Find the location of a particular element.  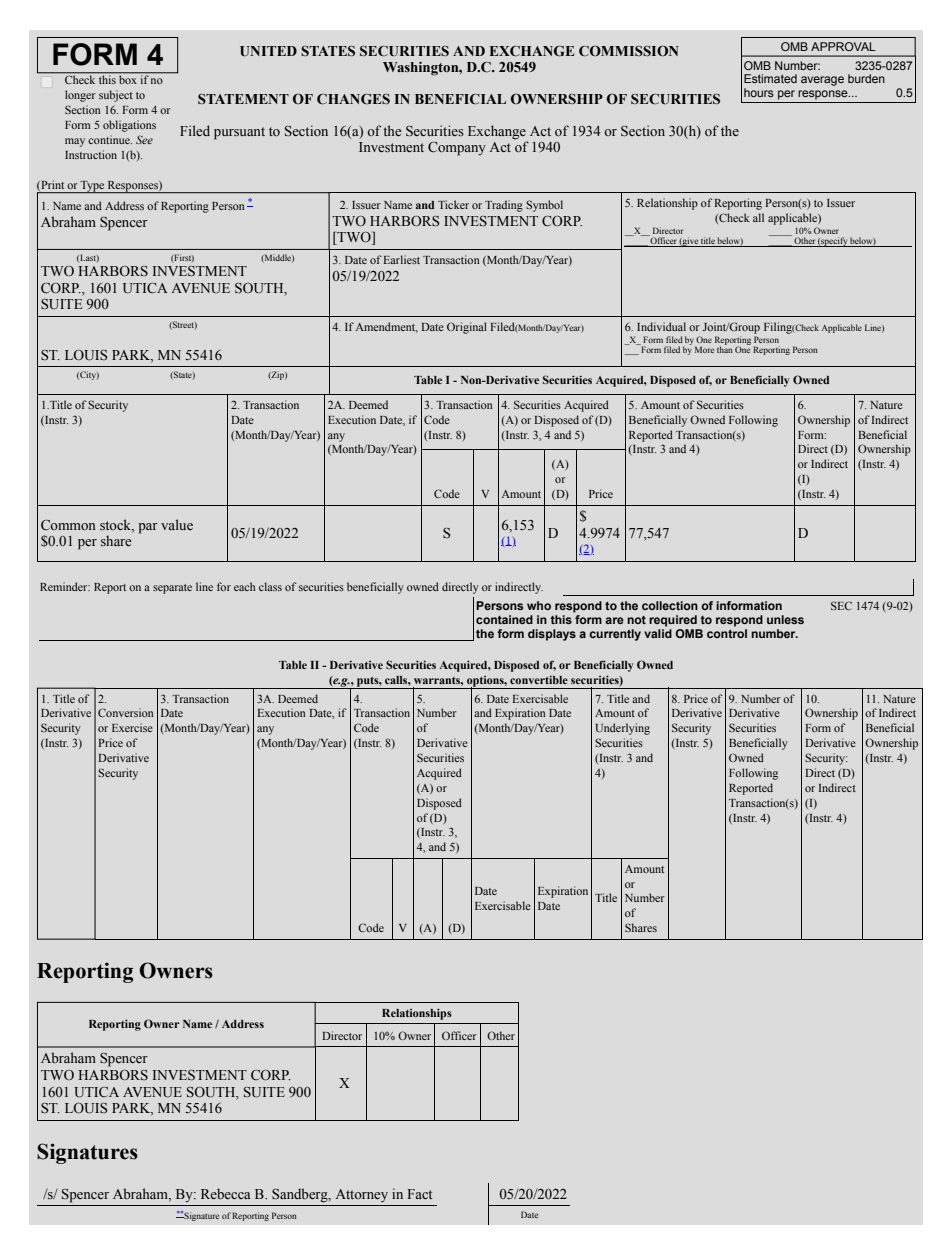

unless is located at coordinates (785, 619).
